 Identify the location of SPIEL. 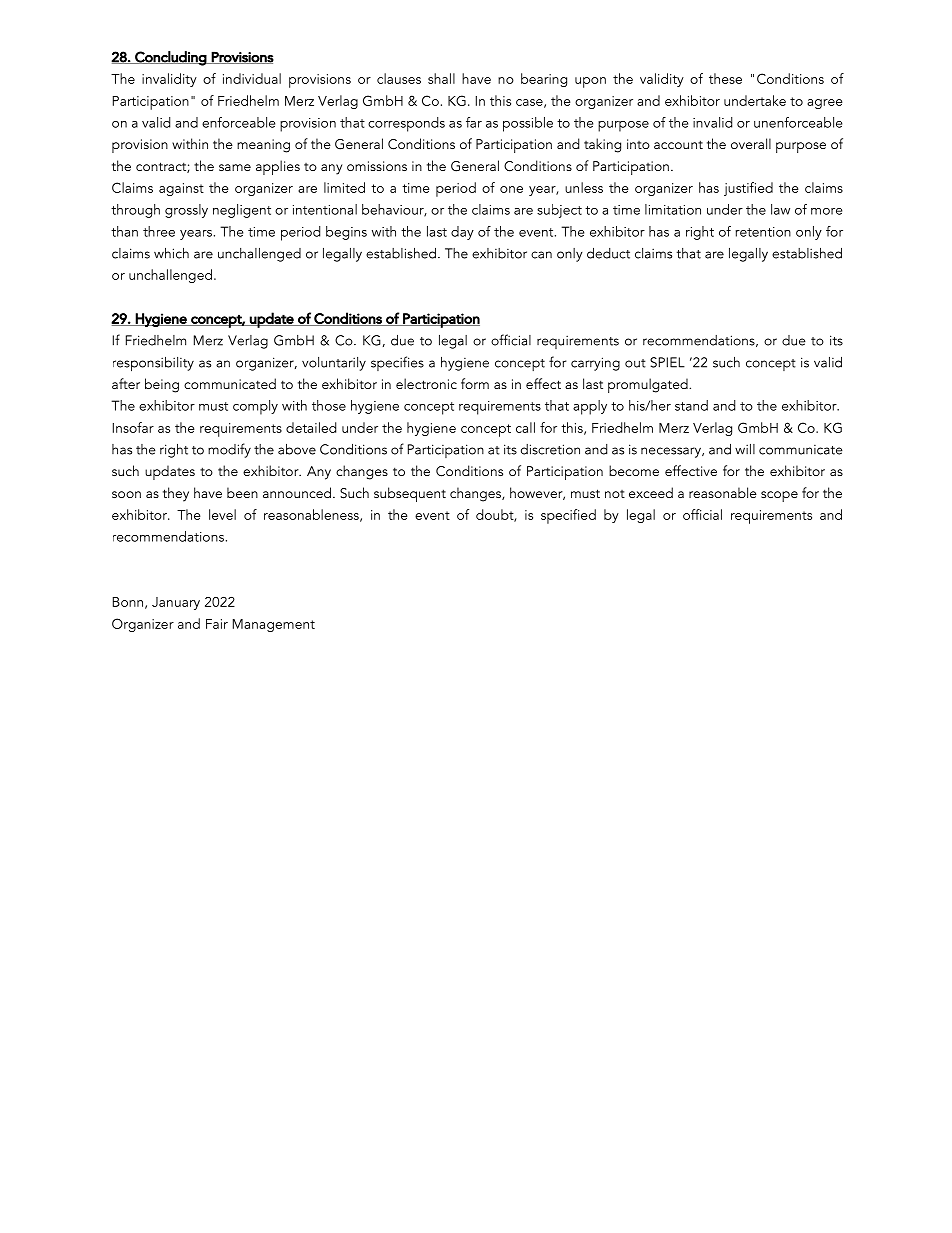
(667, 362).
